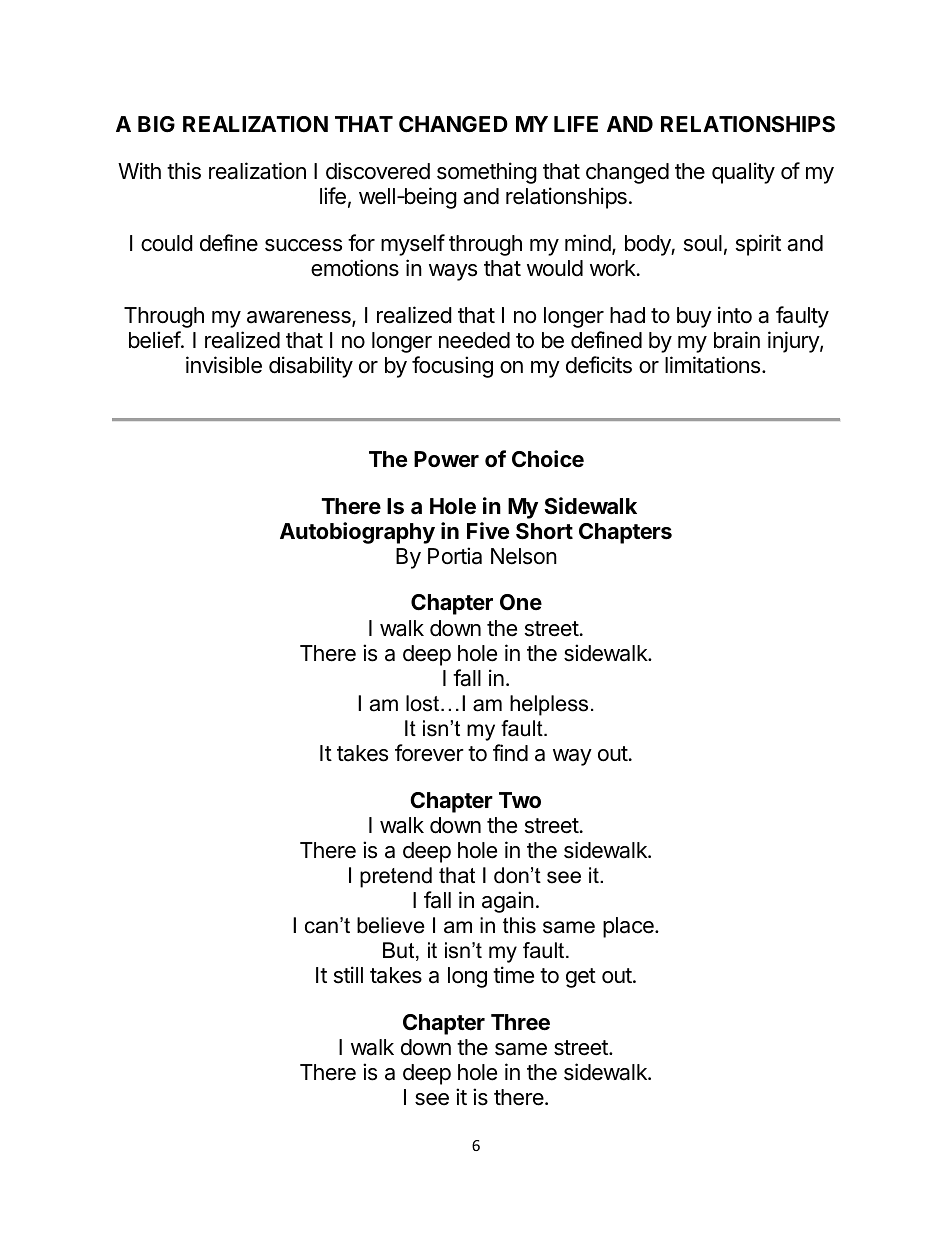 Image resolution: width=952 pixels, height=1233 pixels. Describe the element at coordinates (224, 365) in the document. I see `invisible` at that location.
